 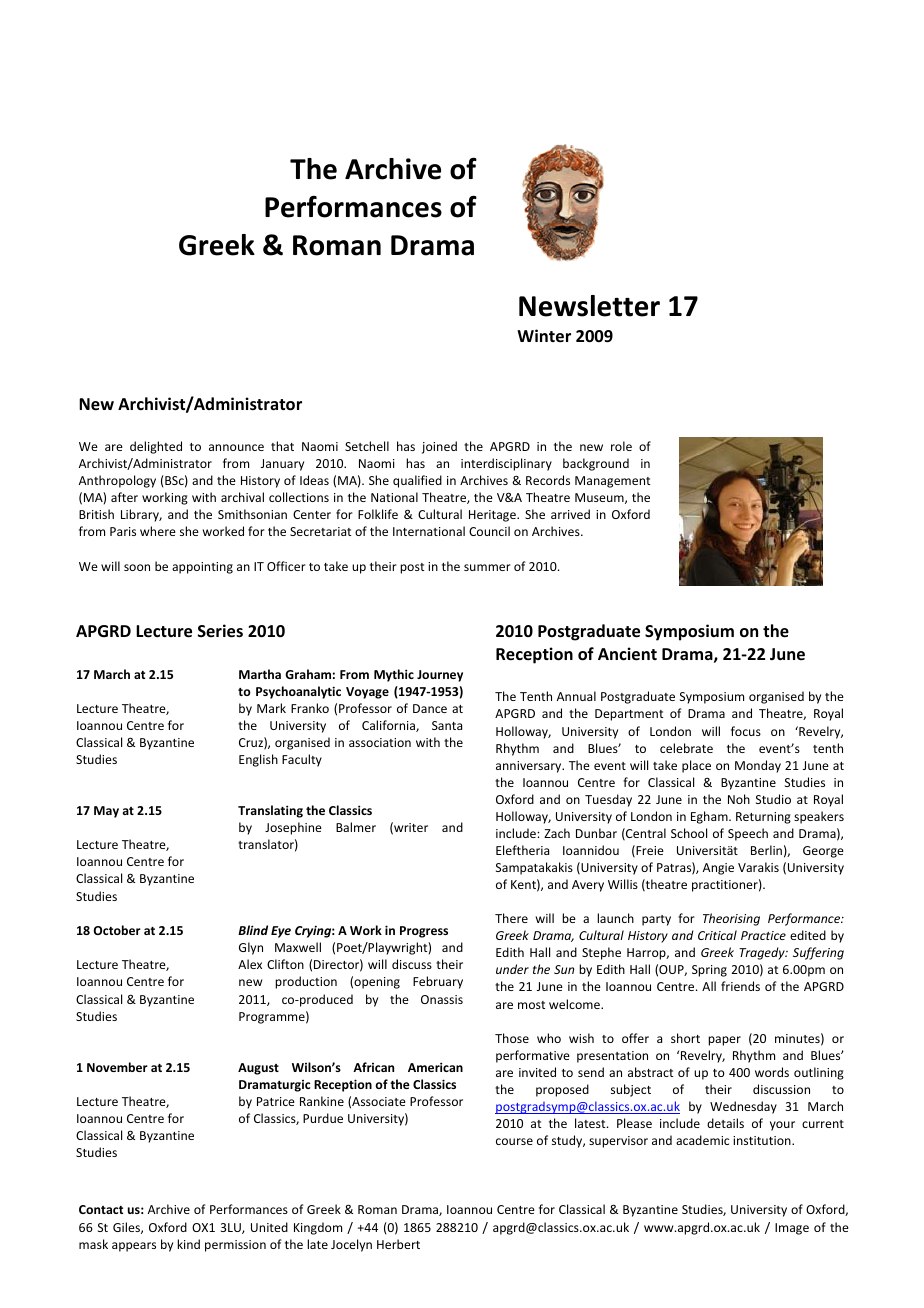 I want to click on Journey, so click(x=440, y=676).
